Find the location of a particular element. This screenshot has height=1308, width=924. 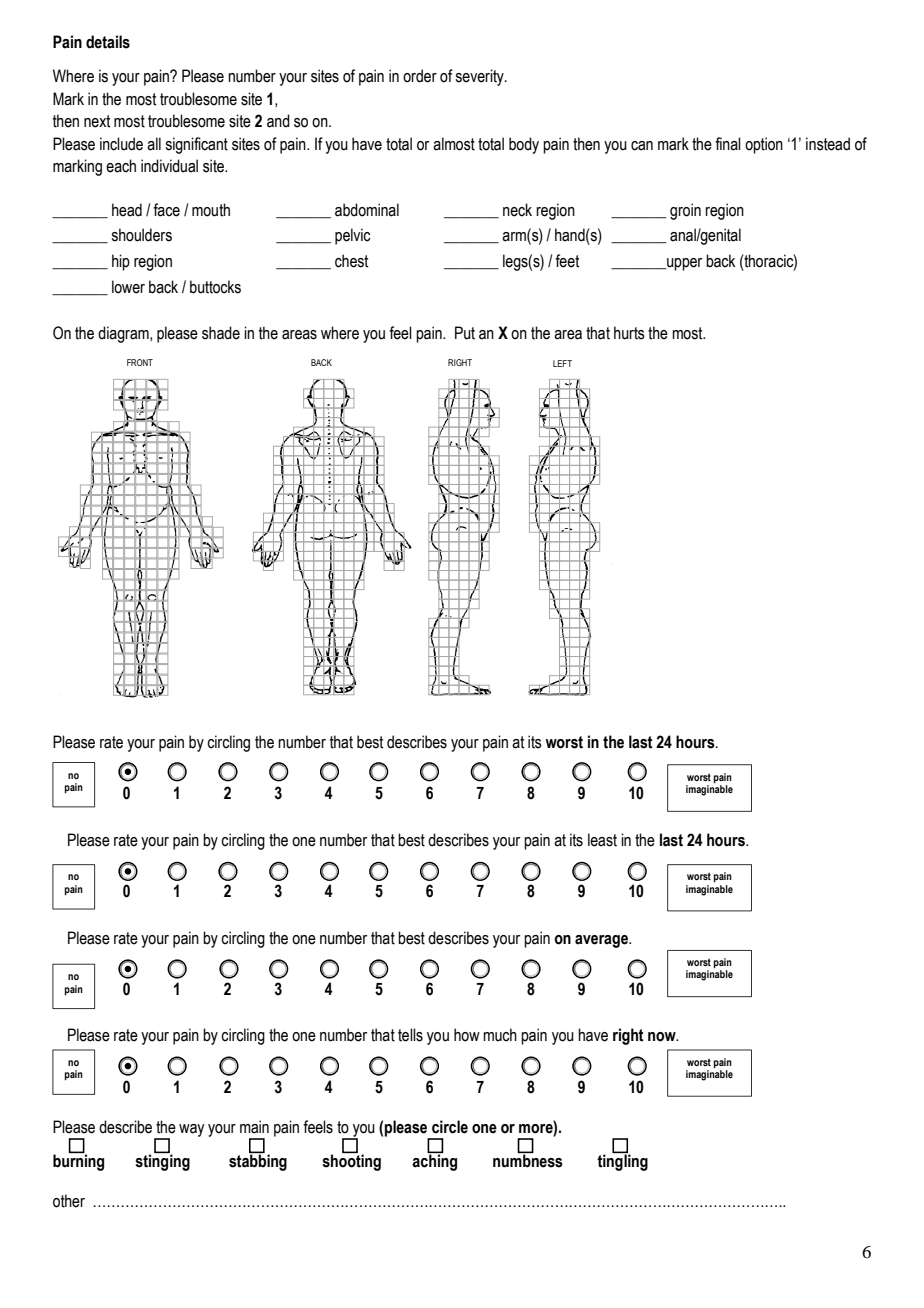

stinging is located at coordinates (162, 1161).
